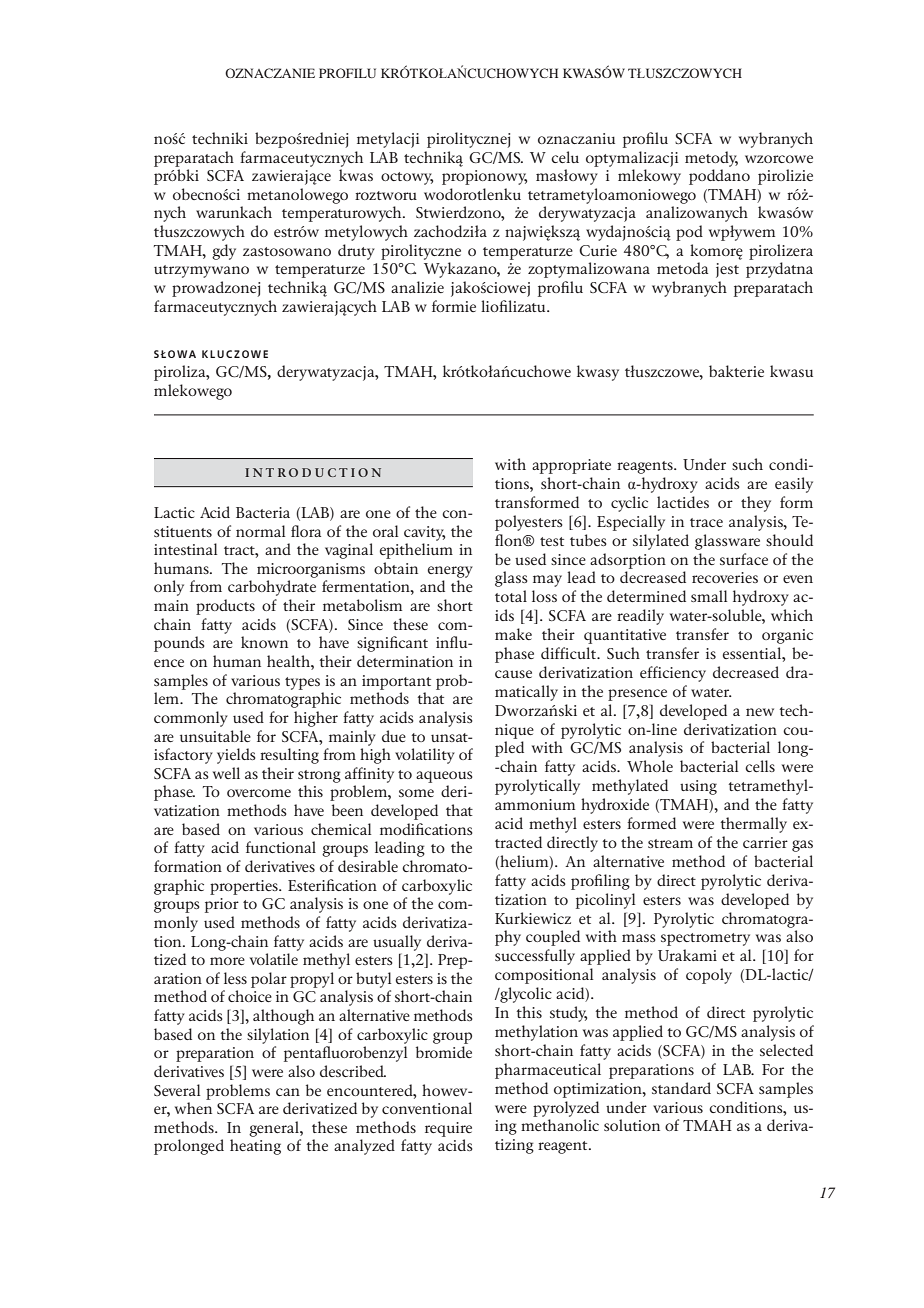 The width and height of the image is (924, 1308). What do you see at coordinates (260, 531) in the image?
I see `normal` at bounding box center [260, 531].
